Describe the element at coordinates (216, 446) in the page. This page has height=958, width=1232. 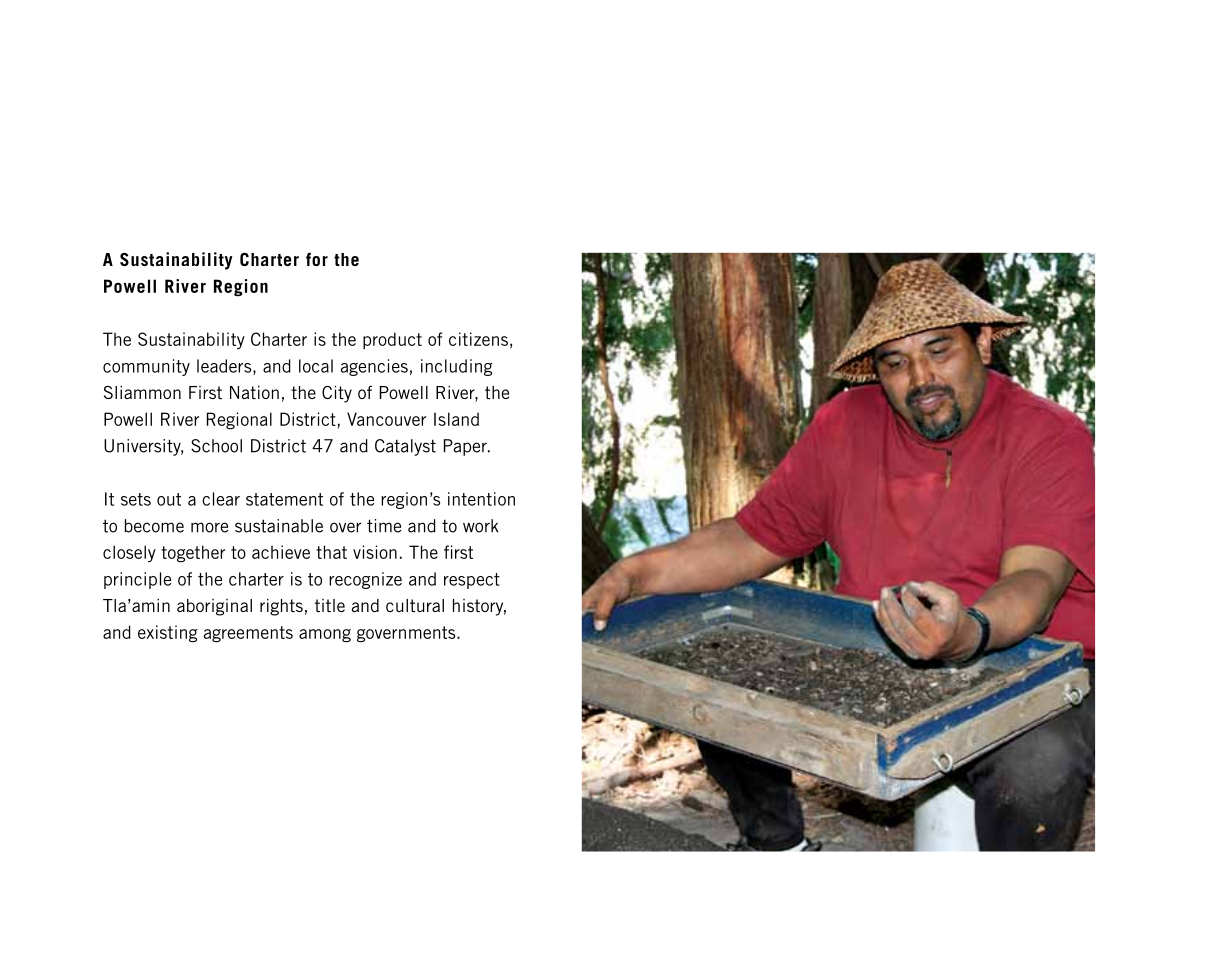
I see `School` at that location.
